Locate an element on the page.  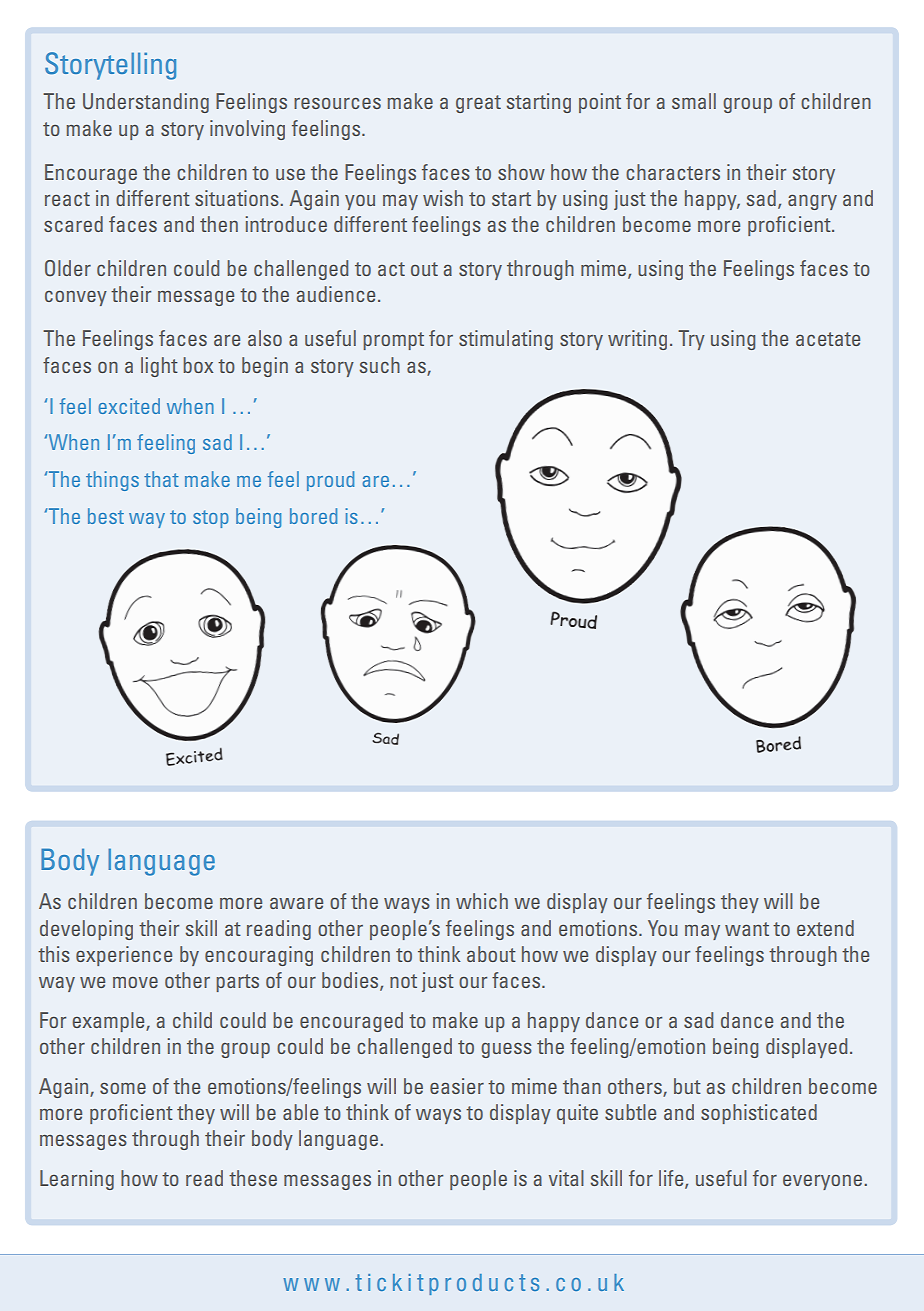
developing is located at coordinates (86, 930).
